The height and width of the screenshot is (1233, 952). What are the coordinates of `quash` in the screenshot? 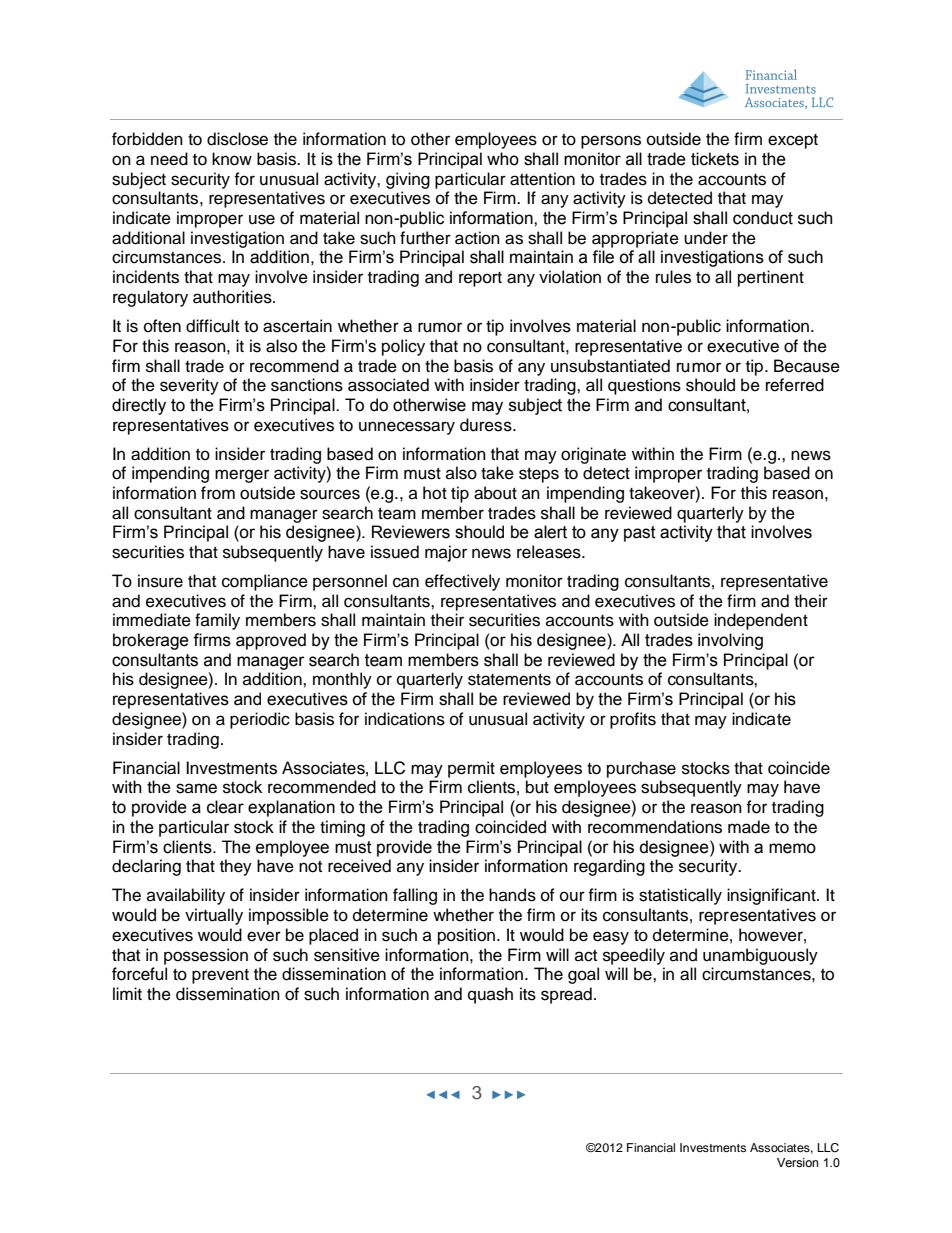 It's located at (490, 995).
